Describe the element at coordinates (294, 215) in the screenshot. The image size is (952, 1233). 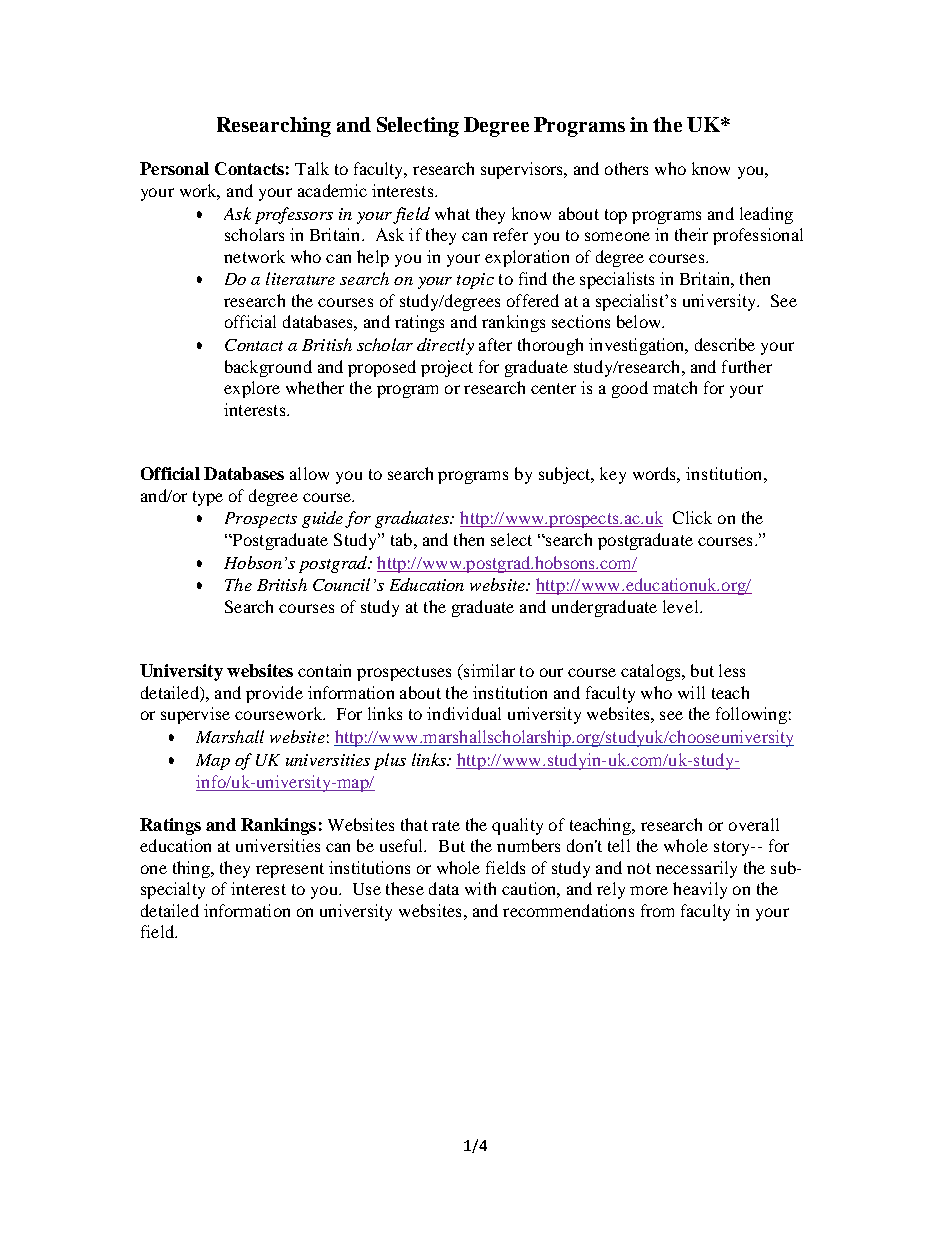
I see `professors` at that location.
